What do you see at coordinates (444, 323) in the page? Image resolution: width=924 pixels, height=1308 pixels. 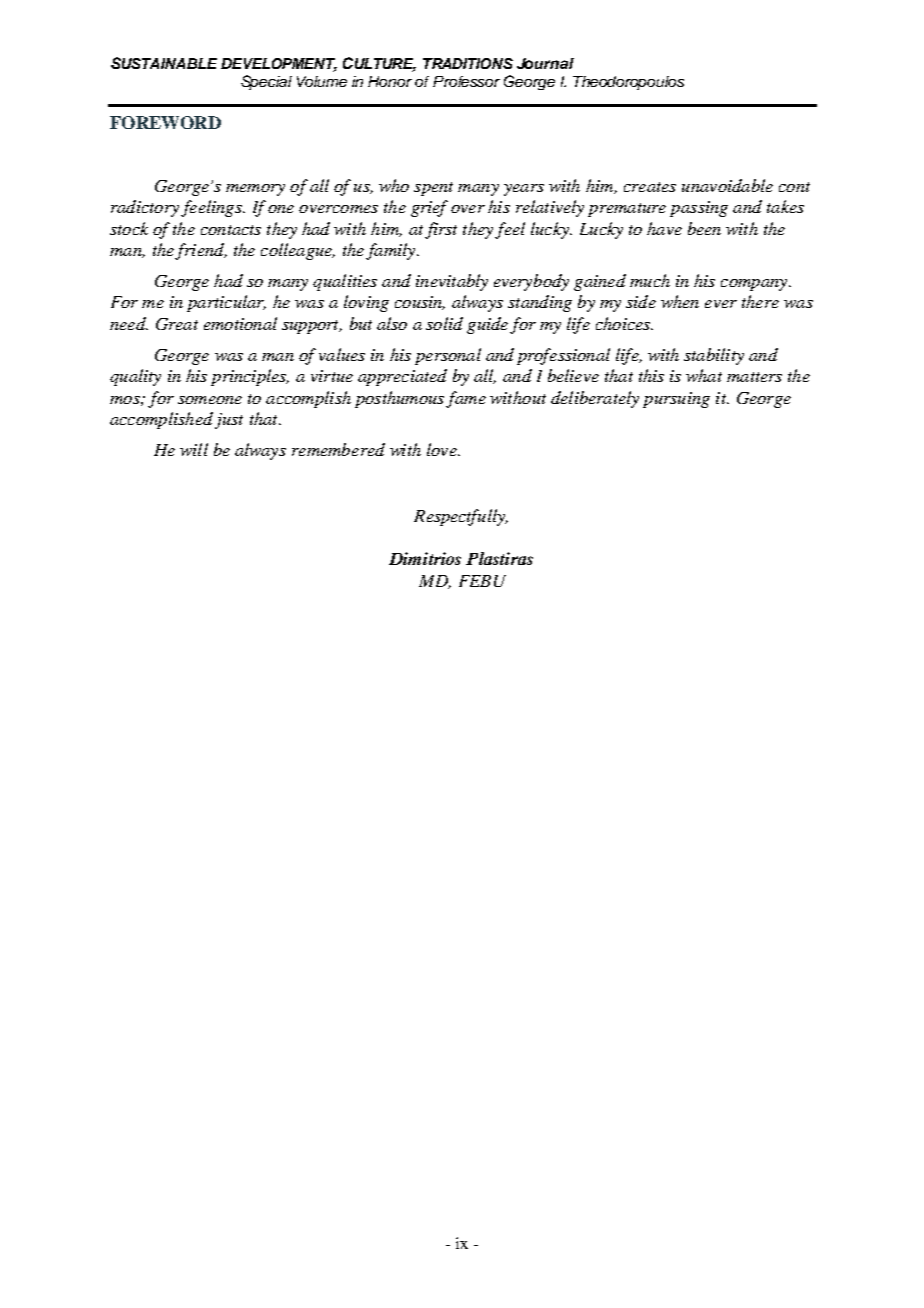 I see `solid` at bounding box center [444, 323].
